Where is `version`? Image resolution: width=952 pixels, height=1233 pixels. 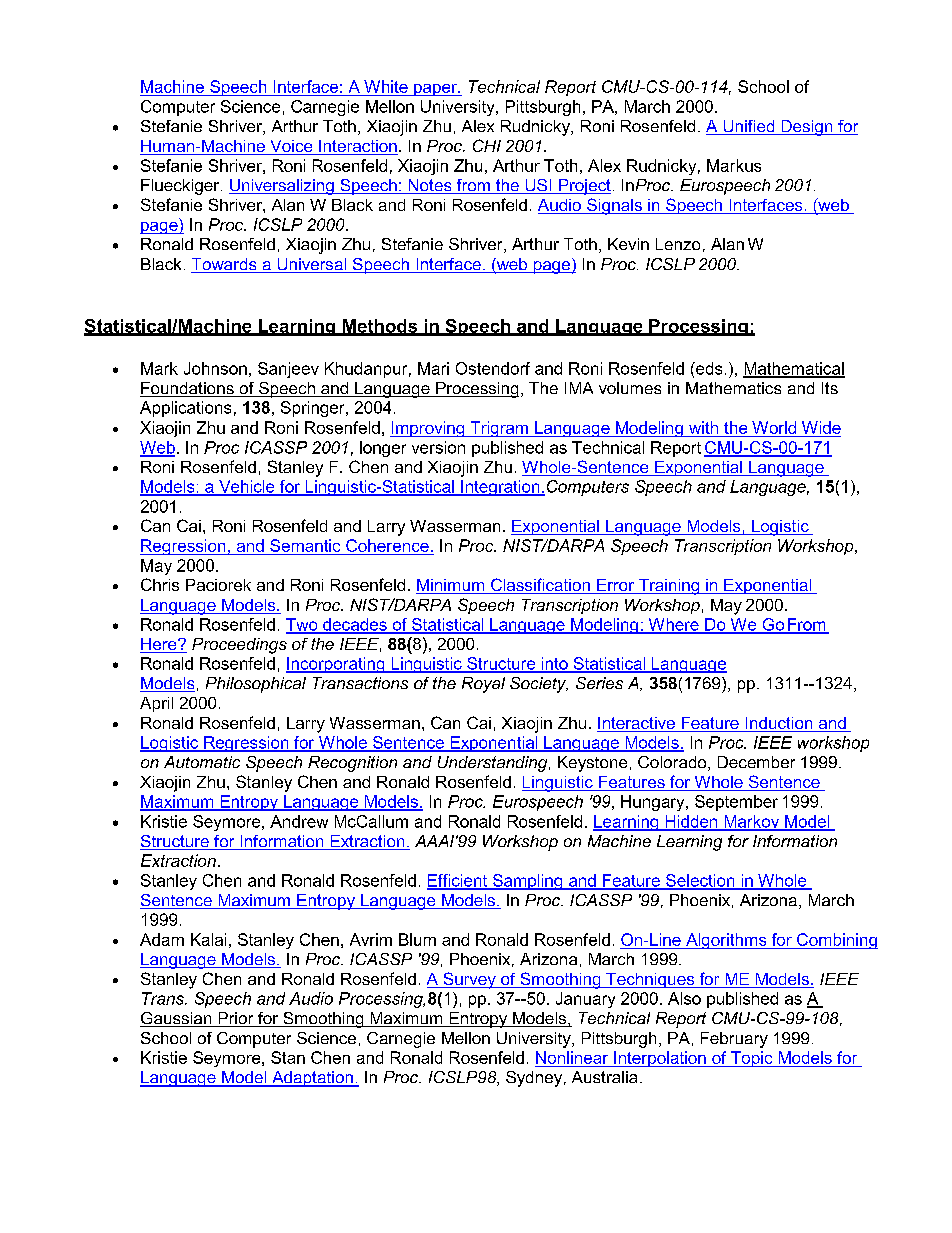
version is located at coordinates (438, 447).
